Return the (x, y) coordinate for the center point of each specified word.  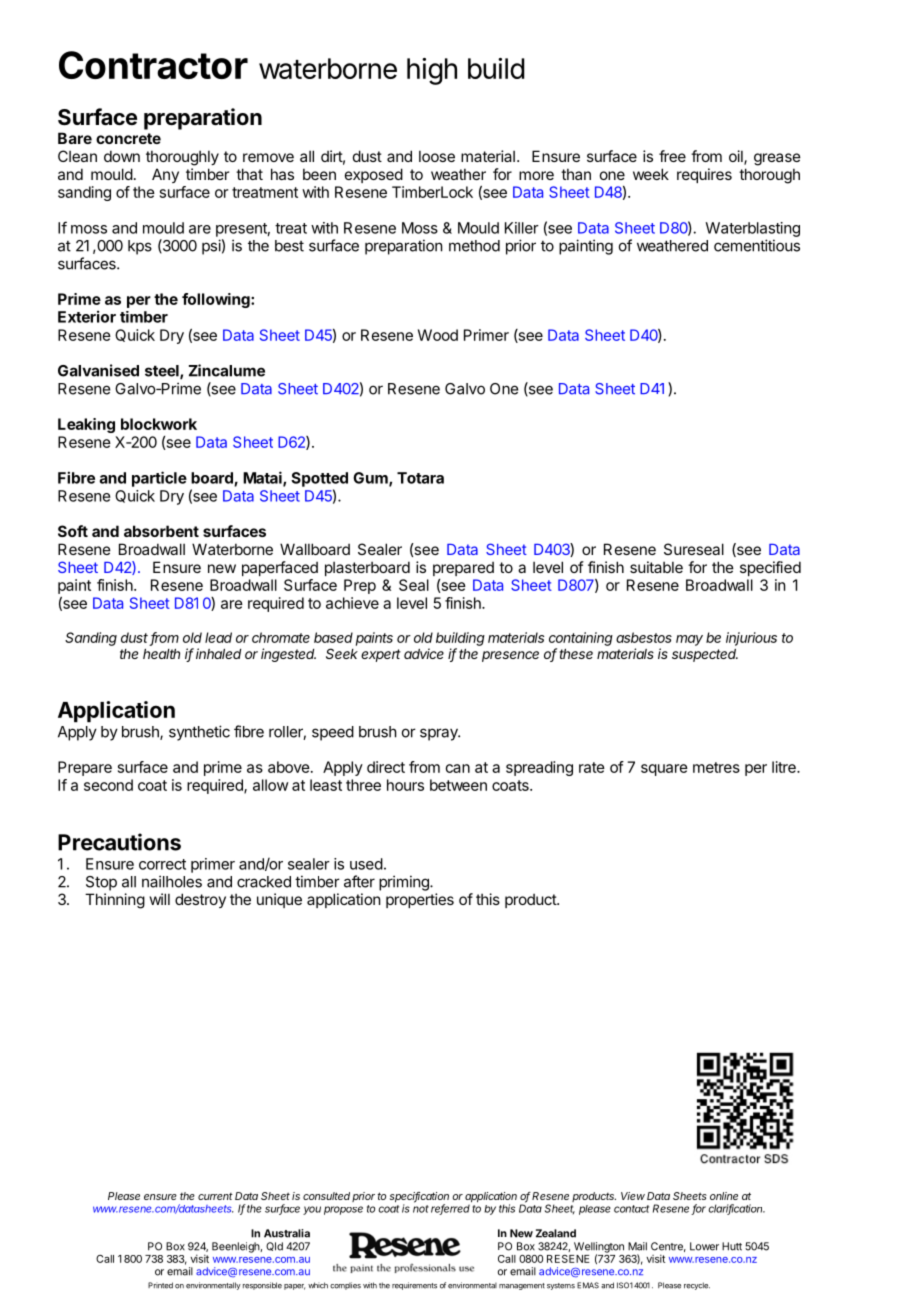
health (161, 654)
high (432, 71)
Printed (160, 1285)
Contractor (153, 65)
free (672, 156)
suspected (705, 655)
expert (381, 655)
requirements (414, 1286)
